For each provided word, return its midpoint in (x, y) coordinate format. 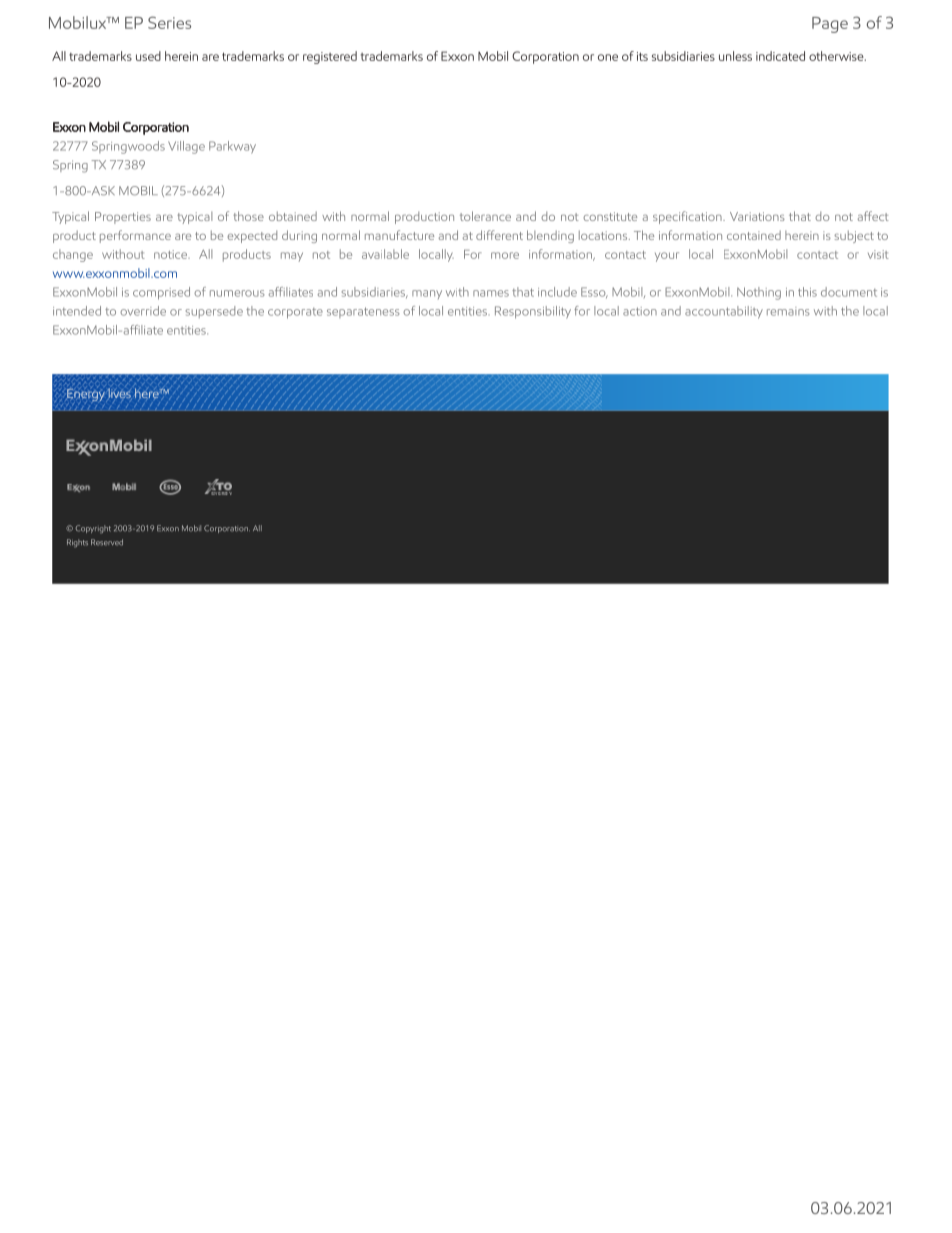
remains (788, 311)
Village (186, 147)
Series (169, 22)
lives (119, 394)
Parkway (232, 147)
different (499, 235)
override (143, 311)
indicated (780, 56)
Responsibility (533, 312)
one (608, 57)
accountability (724, 312)
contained (754, 235)
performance (135, 236)
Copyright (93, 529)
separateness (363, 312)
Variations (757, 216)
